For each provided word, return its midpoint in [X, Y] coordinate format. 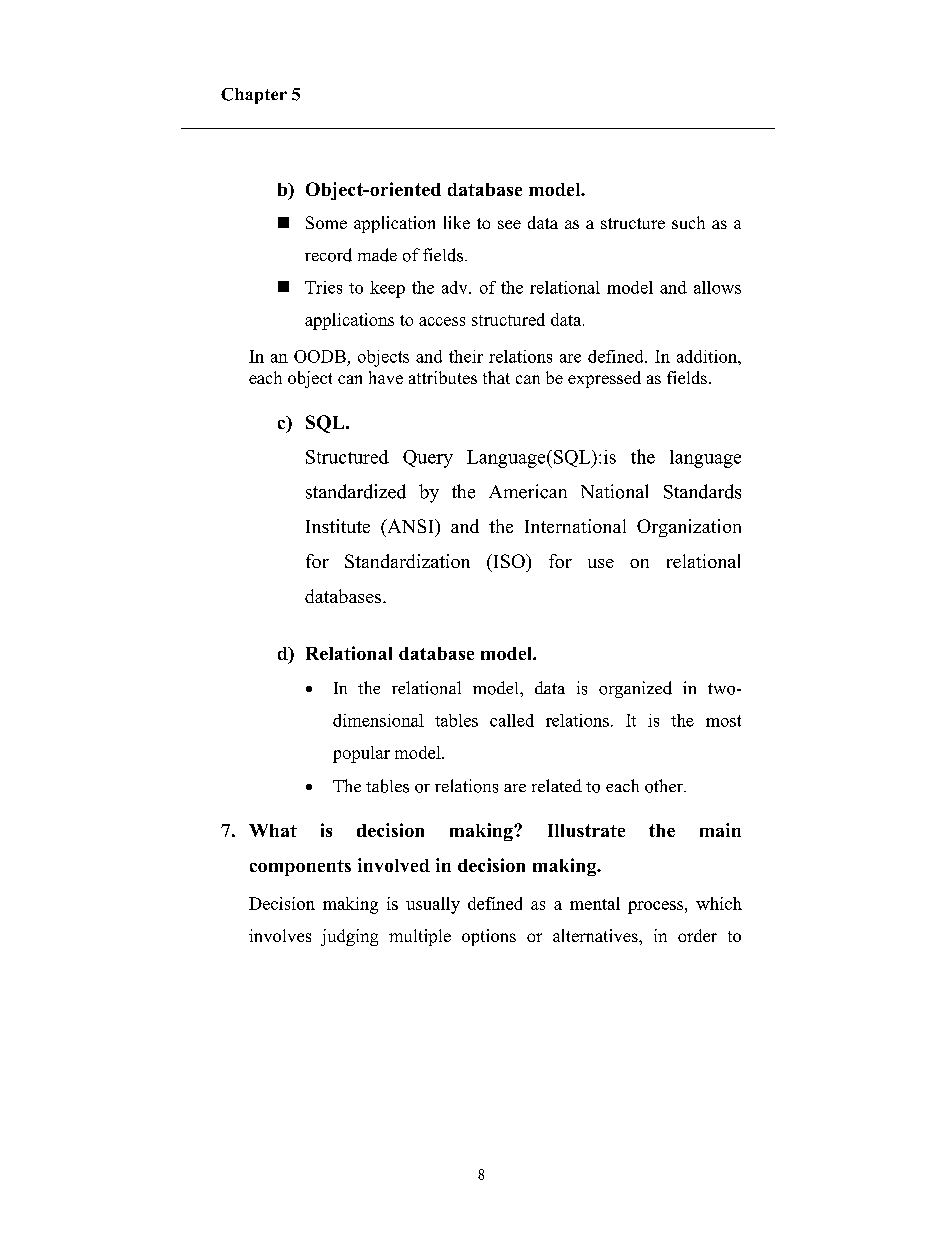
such [688, 222]
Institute [338, 526]
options [489, 937]
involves [280, 935]
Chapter [254, 96]
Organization [689, 528]
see [509, 224]
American [528, 491]
